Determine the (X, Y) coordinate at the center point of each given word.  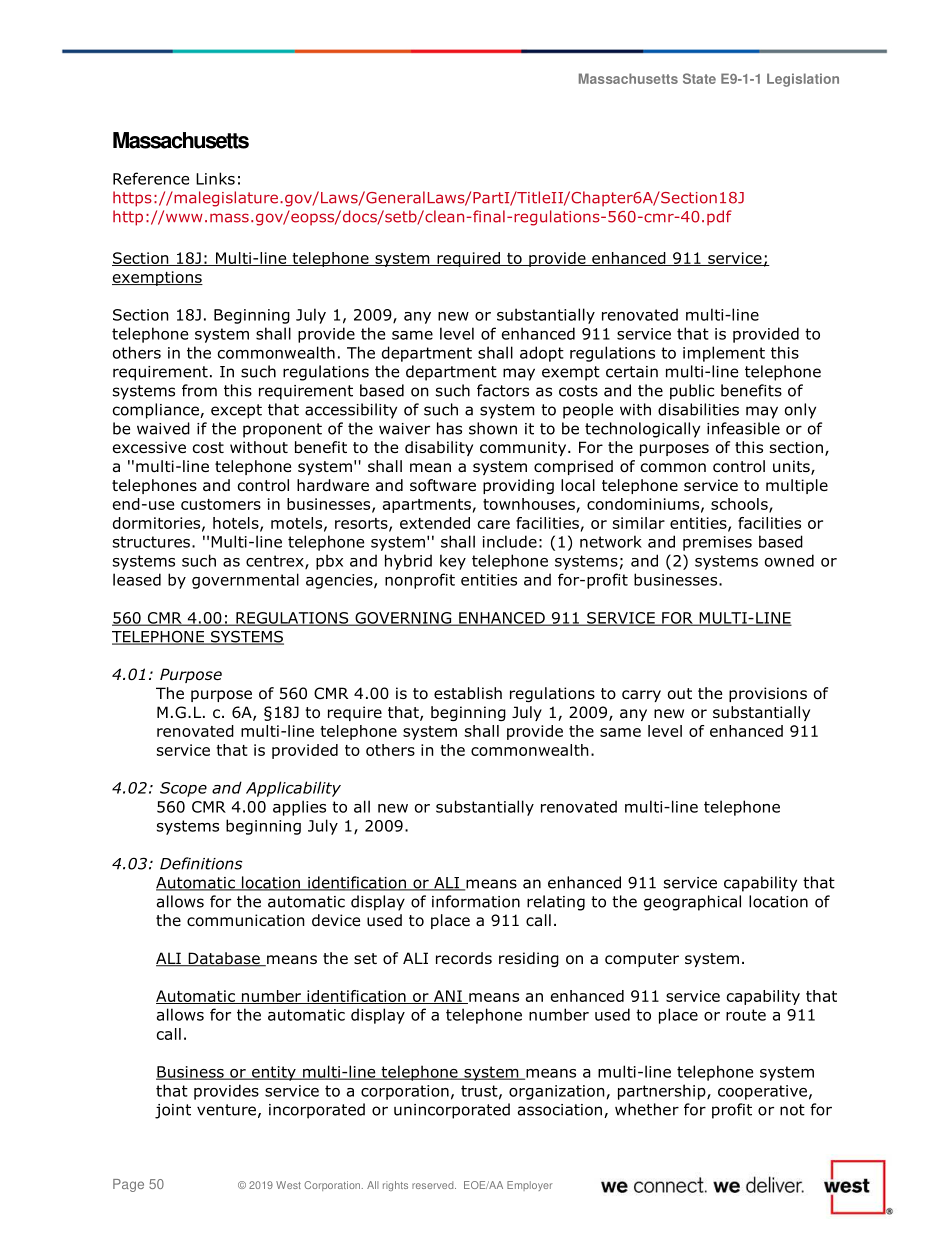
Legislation (803, 80)
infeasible (743, 428)
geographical (692, 903)
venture (226, 1110)
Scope (183, 789)
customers (221, 504)
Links (215, 178)
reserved (434, 1185)
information (476, 901)
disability (439, 448)
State (699, 78)
